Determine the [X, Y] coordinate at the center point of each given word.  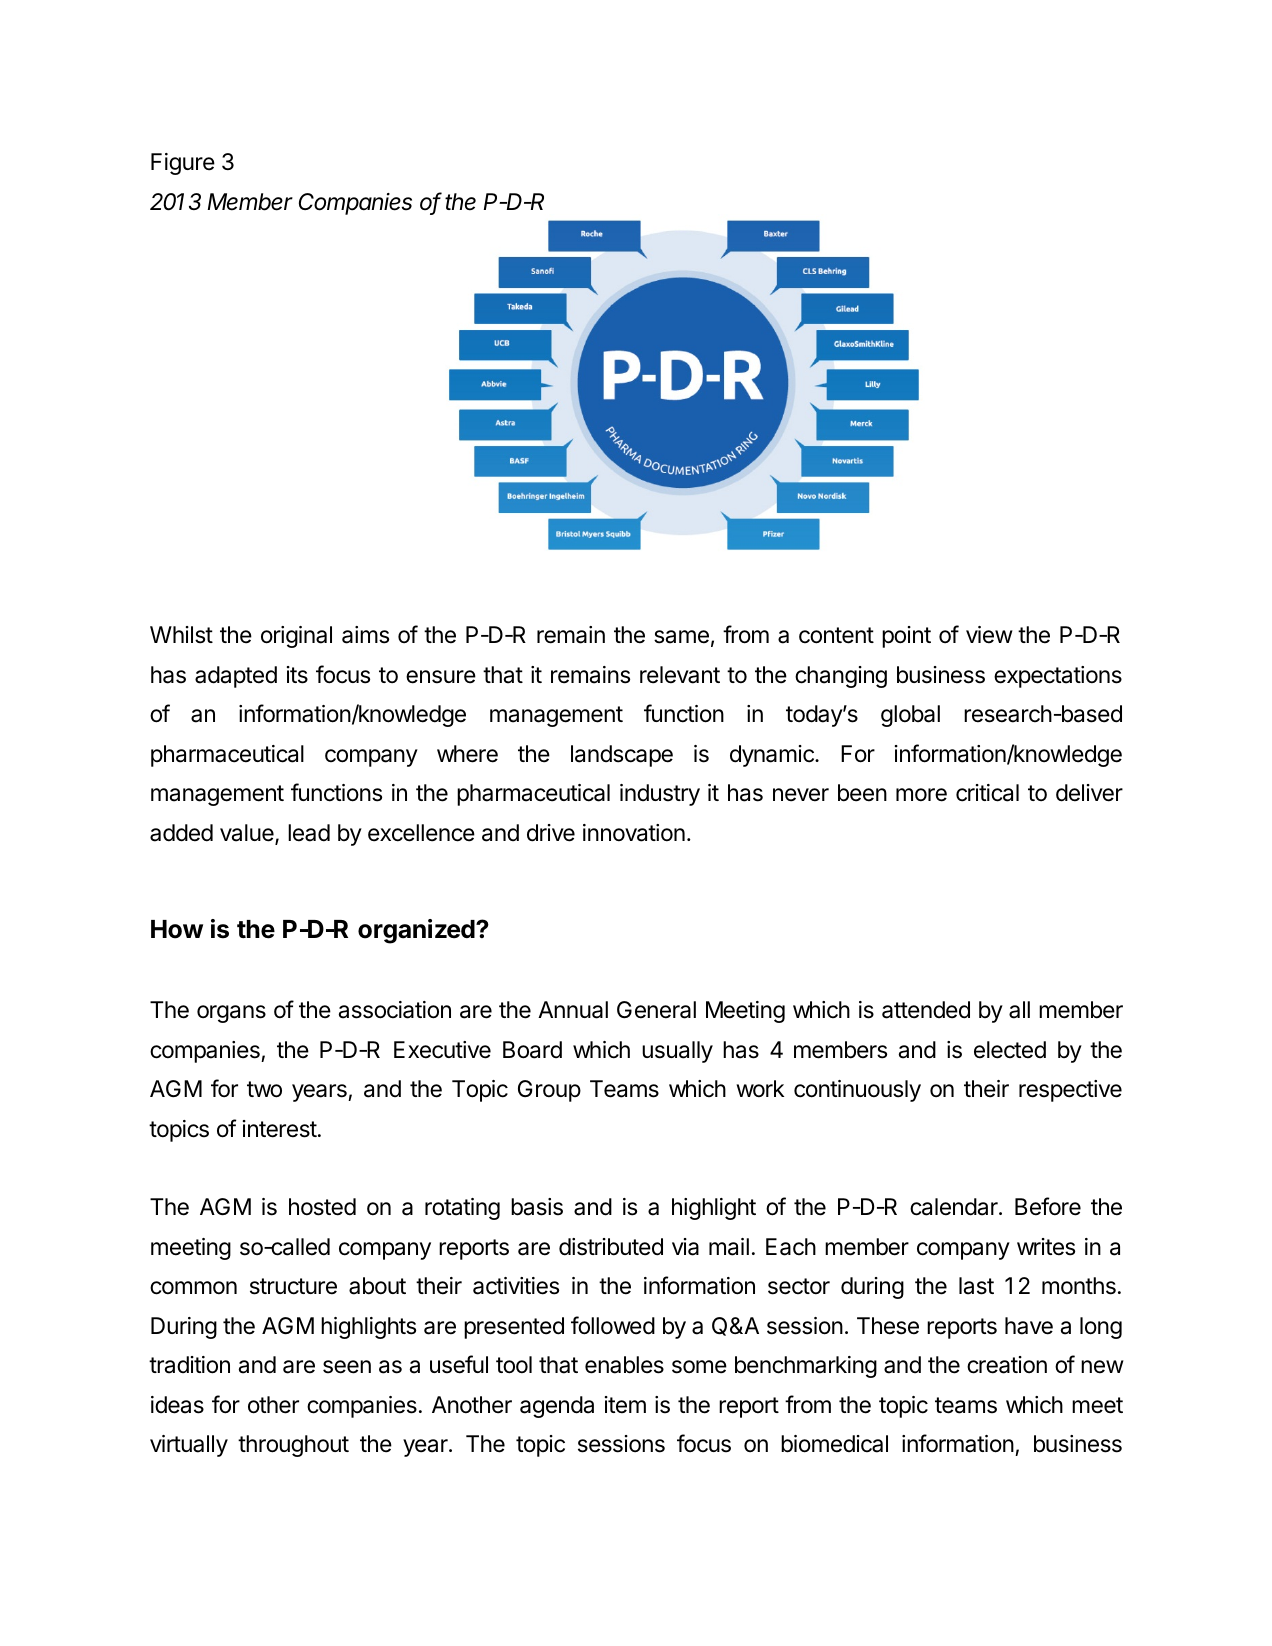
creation [1007, 1365]
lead [309, 833]
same [681, 637]
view [989, 635]
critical [987, 793]
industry [660, 795]
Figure [183, 164]
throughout [293, 1446]
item [625, 1405]
